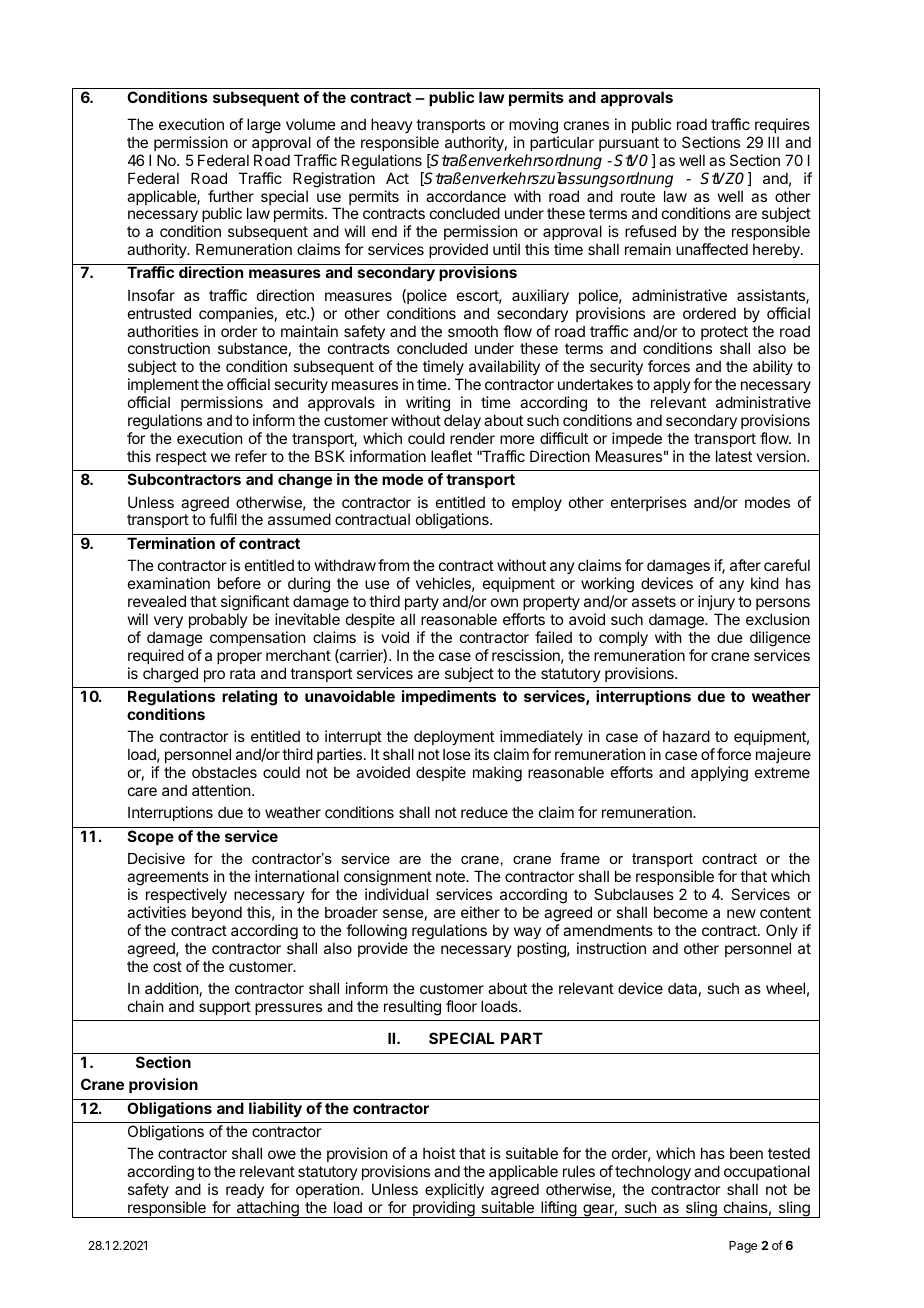 This image has width=924, height=1308. I want to click on hazard, so click(686, 736).
